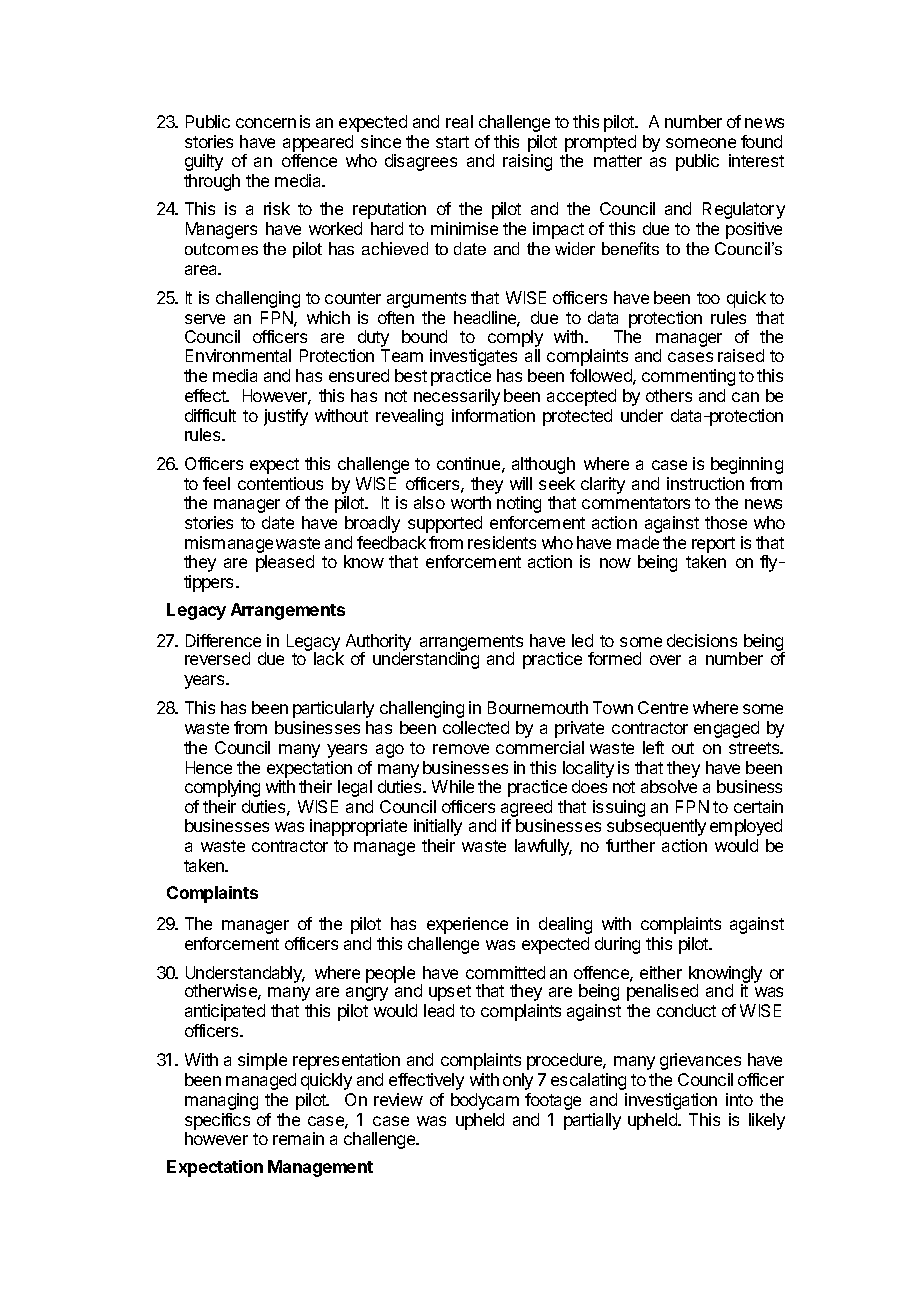 Image resolution: width=924 pixels, height=1308 pixels. Describe the element at coordinates (298, 1138) in the screenshot. I see `remain` at that location.
